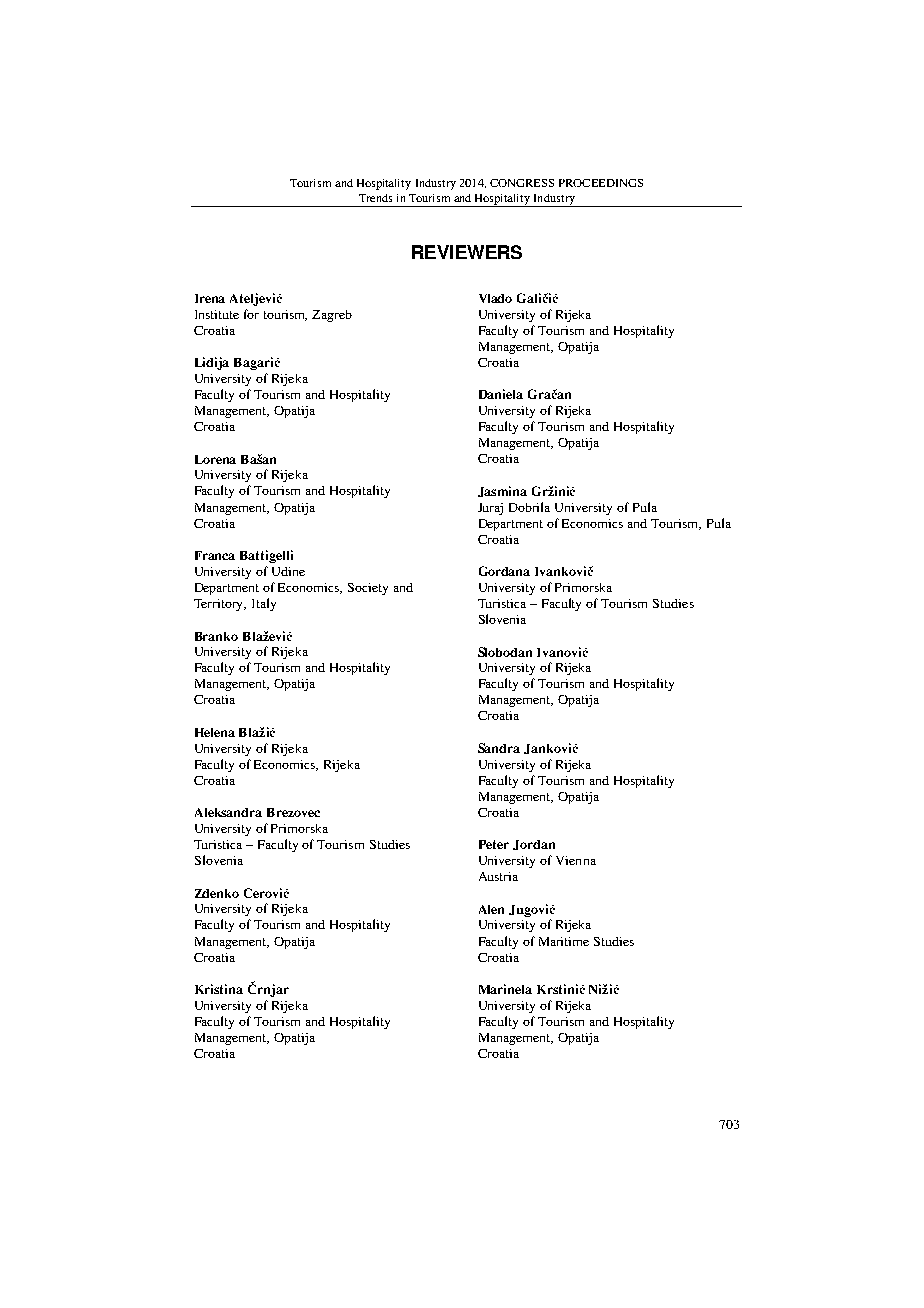  Describe the element at coordinates (490, 509) in the document. I see `Juraj` at that location.
